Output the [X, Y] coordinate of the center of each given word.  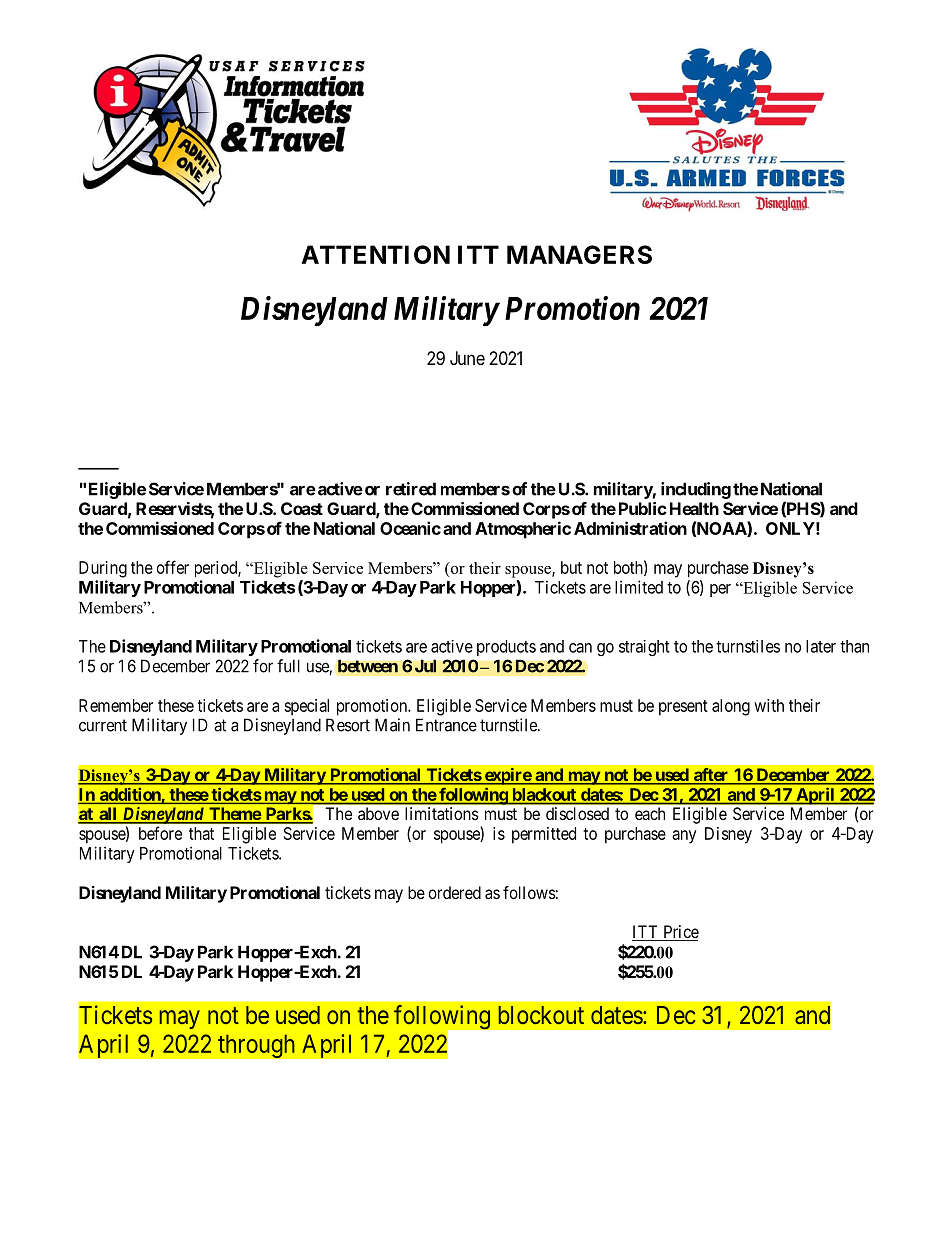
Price [680, 933]
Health [694, 508]
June [467, 358]
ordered [455, 892]
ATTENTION [375, 254]
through [256, 1046]
